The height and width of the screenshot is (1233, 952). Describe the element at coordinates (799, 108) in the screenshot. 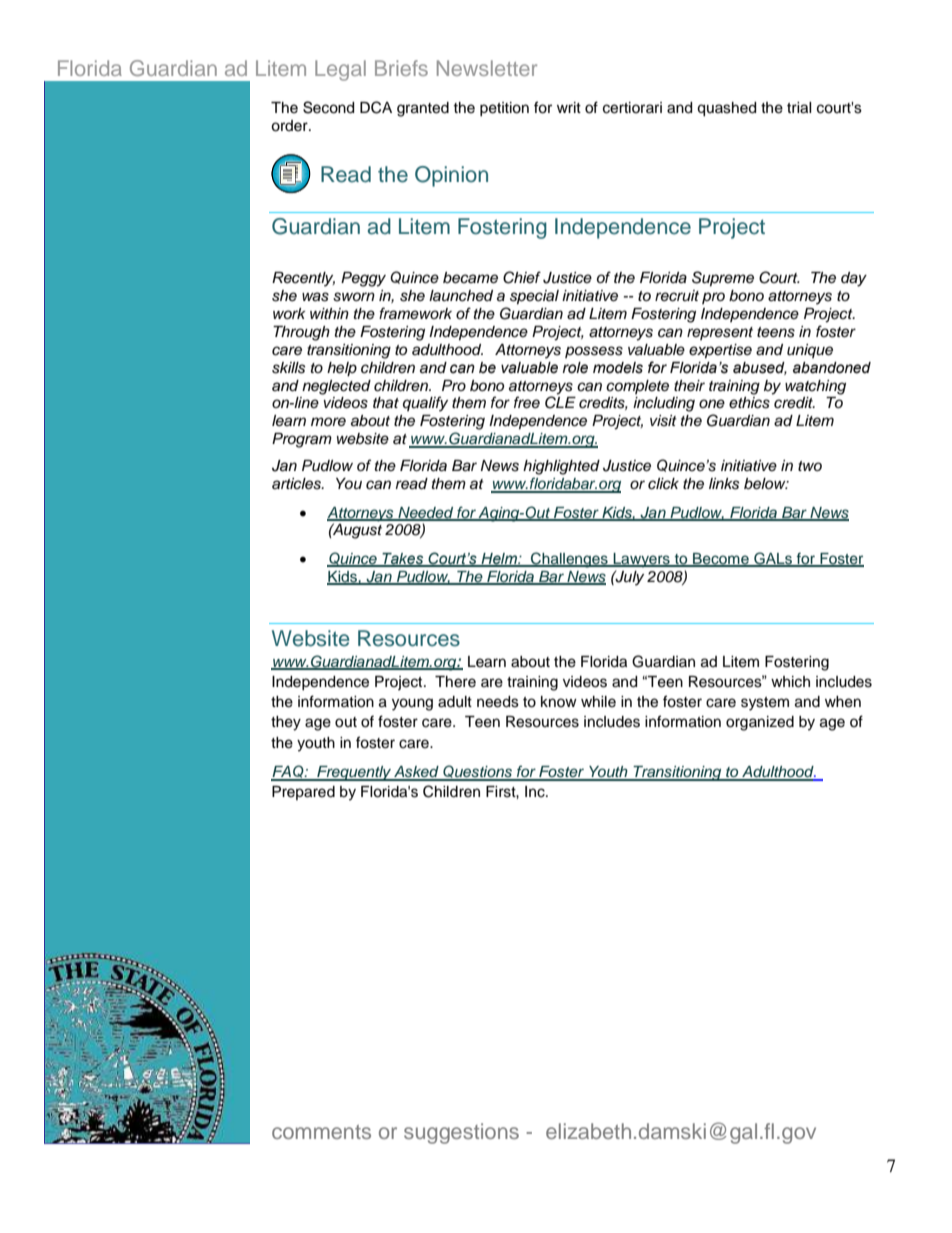

I see `trial` at that location.
